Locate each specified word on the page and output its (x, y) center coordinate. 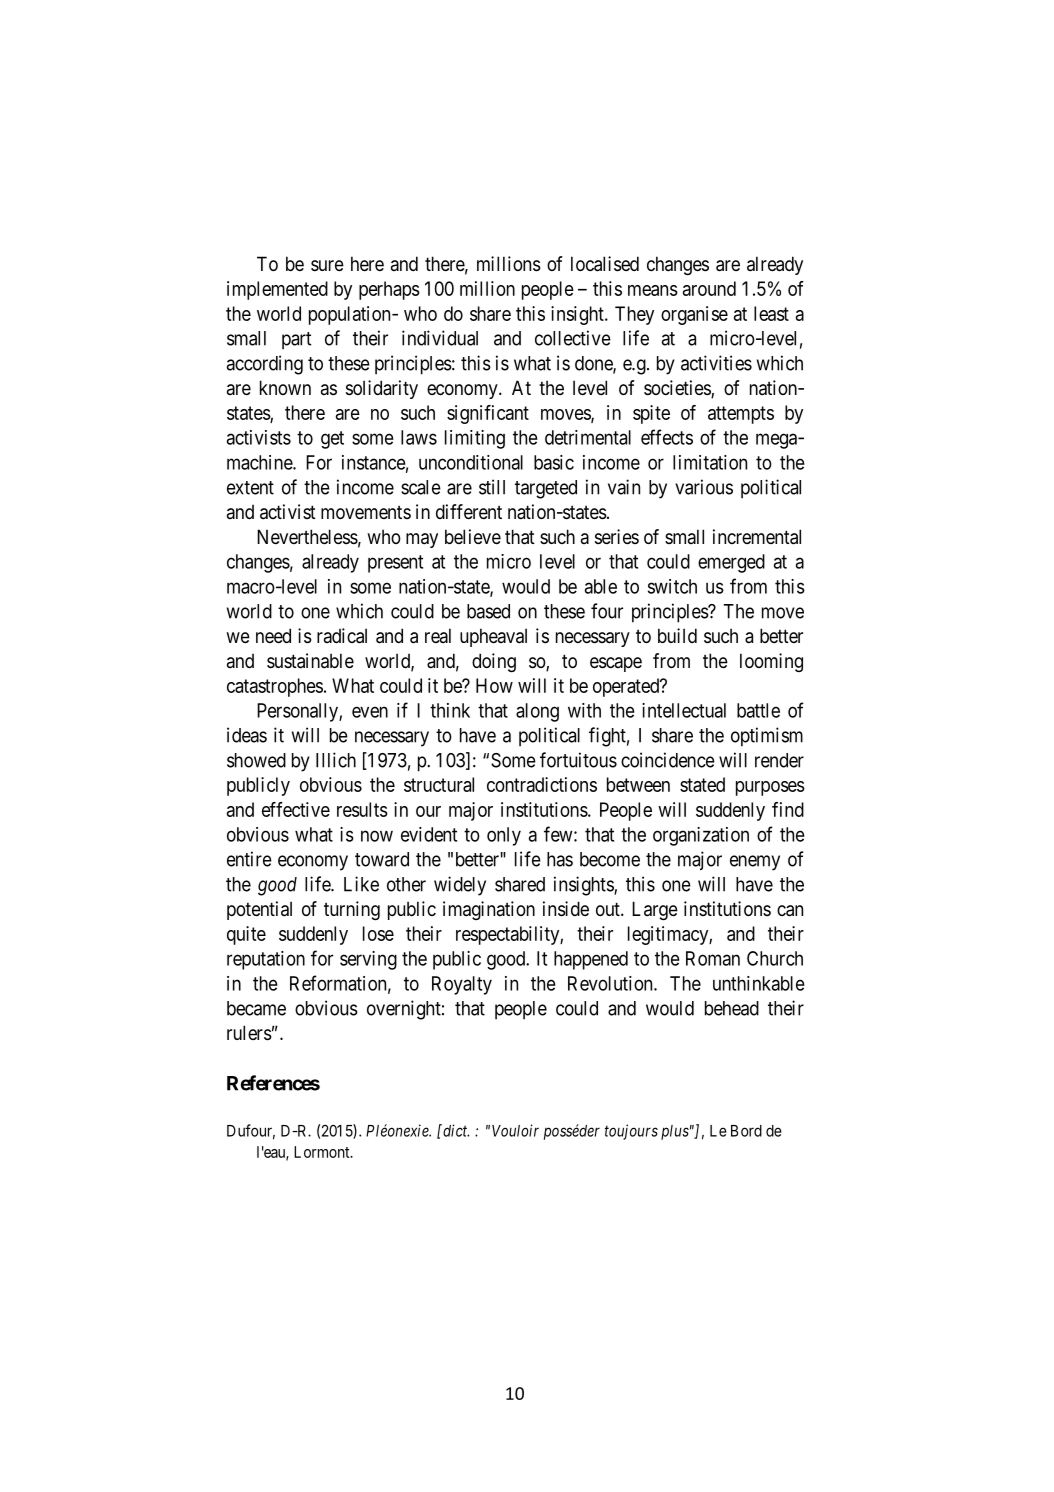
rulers (249, 1033)
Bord (746, 1131)
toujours (631, 1132)
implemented (277, 290)
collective (573, 338)
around (709, 288)
